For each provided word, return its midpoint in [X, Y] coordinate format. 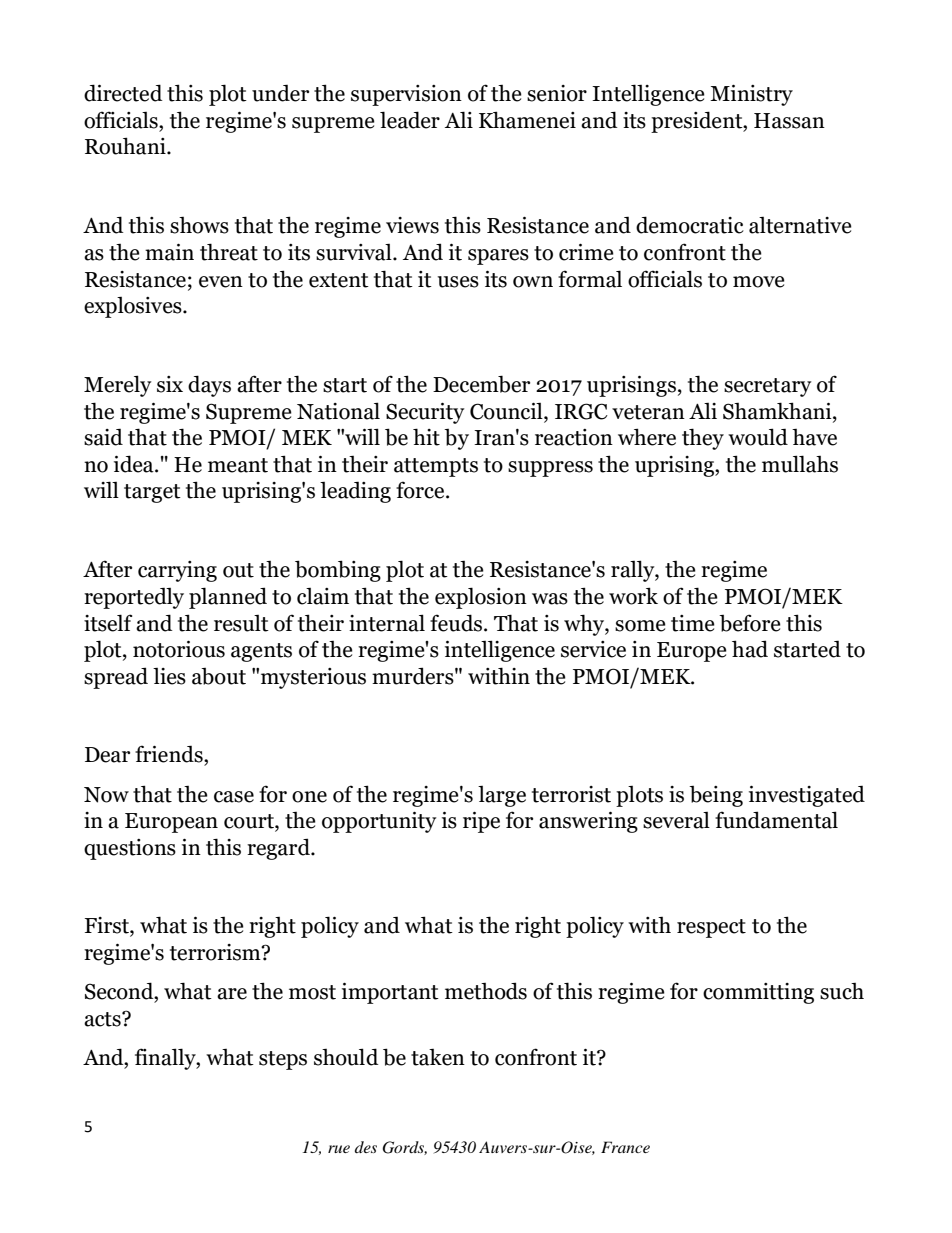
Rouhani [126, 146]
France [625, 1147]
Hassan [789, 121]
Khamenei [527, 120]
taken [438, 1057]
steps [283, 1060]
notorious [179, 649]
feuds [457, 623]
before [750, 623]
